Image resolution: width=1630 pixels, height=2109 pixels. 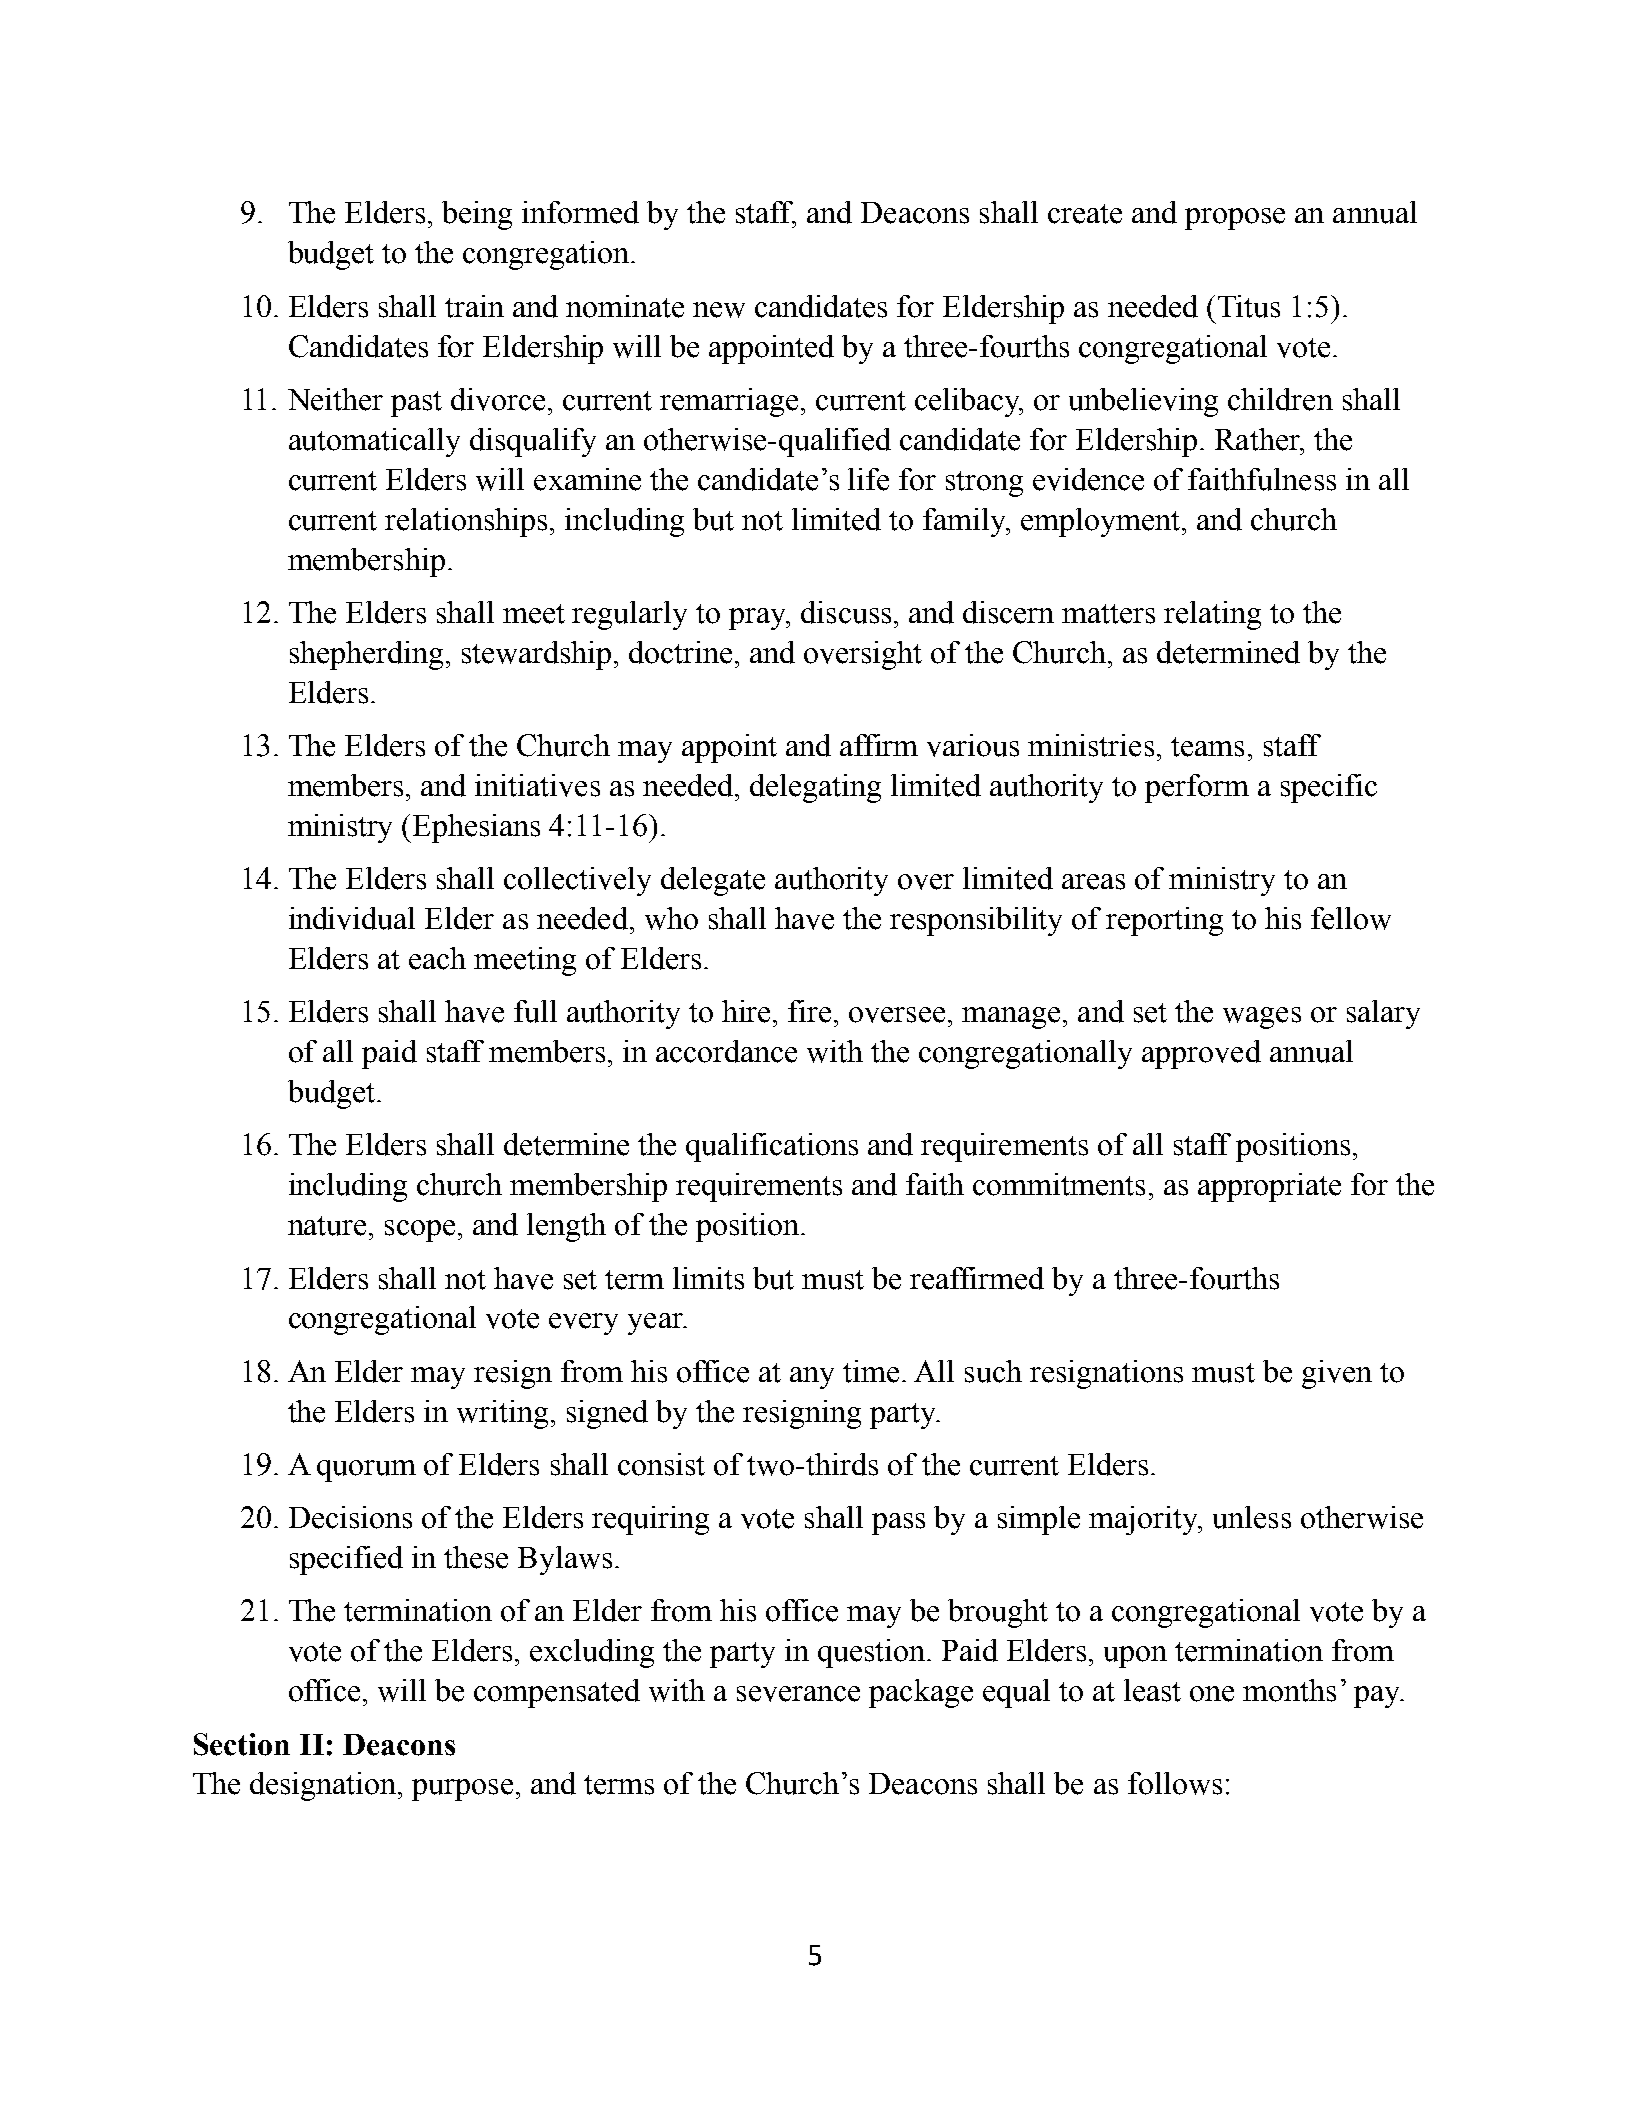 I want to click on relationships, so click(x=468, y=522).
